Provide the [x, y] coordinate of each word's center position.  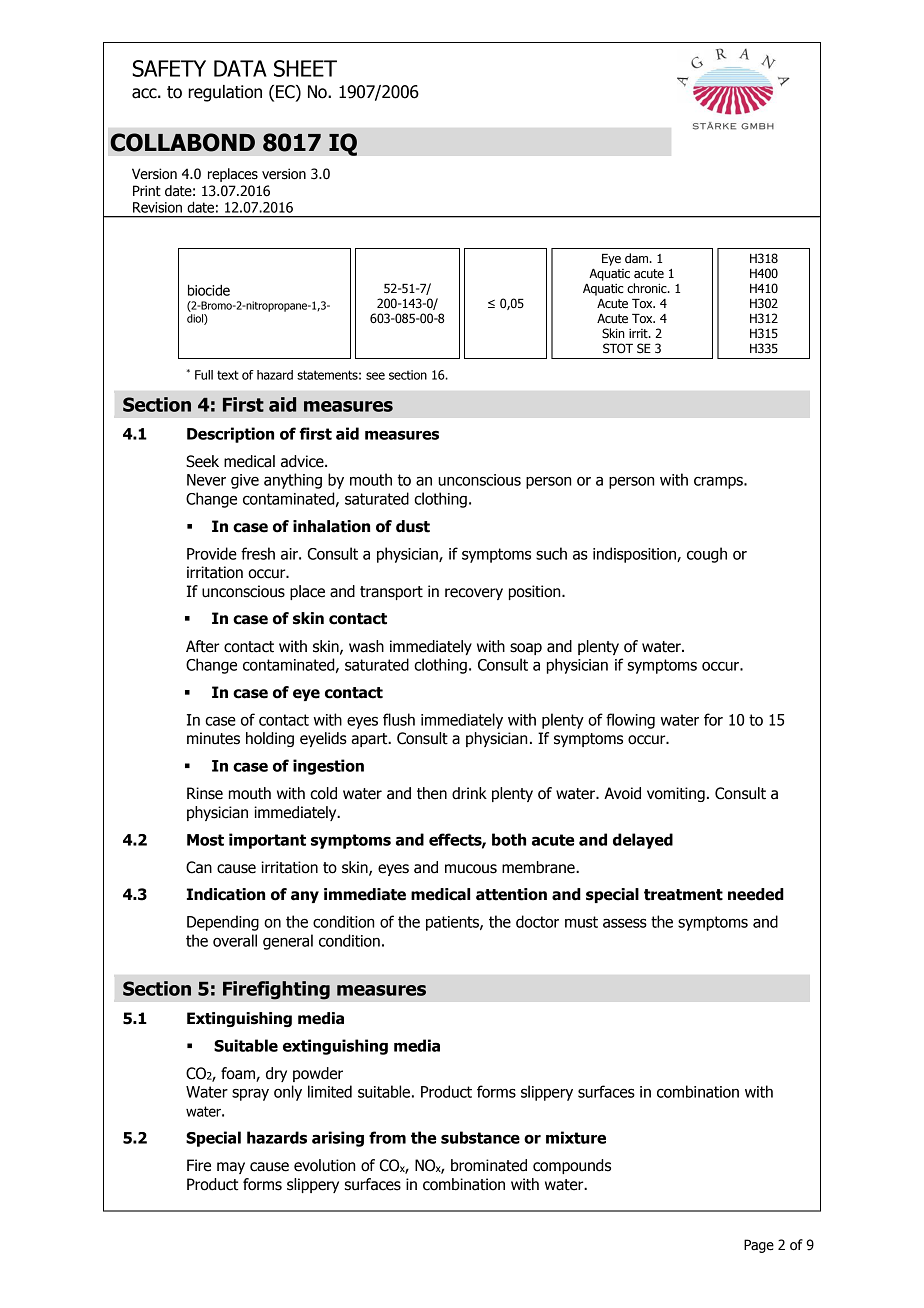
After [202, 646]
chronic [648, 288]
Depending [223, 923]
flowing [630, 721]
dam [638, 258]
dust [413, 526]
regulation [225, 93]
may [231, 1168]
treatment [683, 895]
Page [759, 1246]
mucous [471, 869]
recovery [474, 594]
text [228, 375]
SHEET [305, 68]
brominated [489, 1165]
